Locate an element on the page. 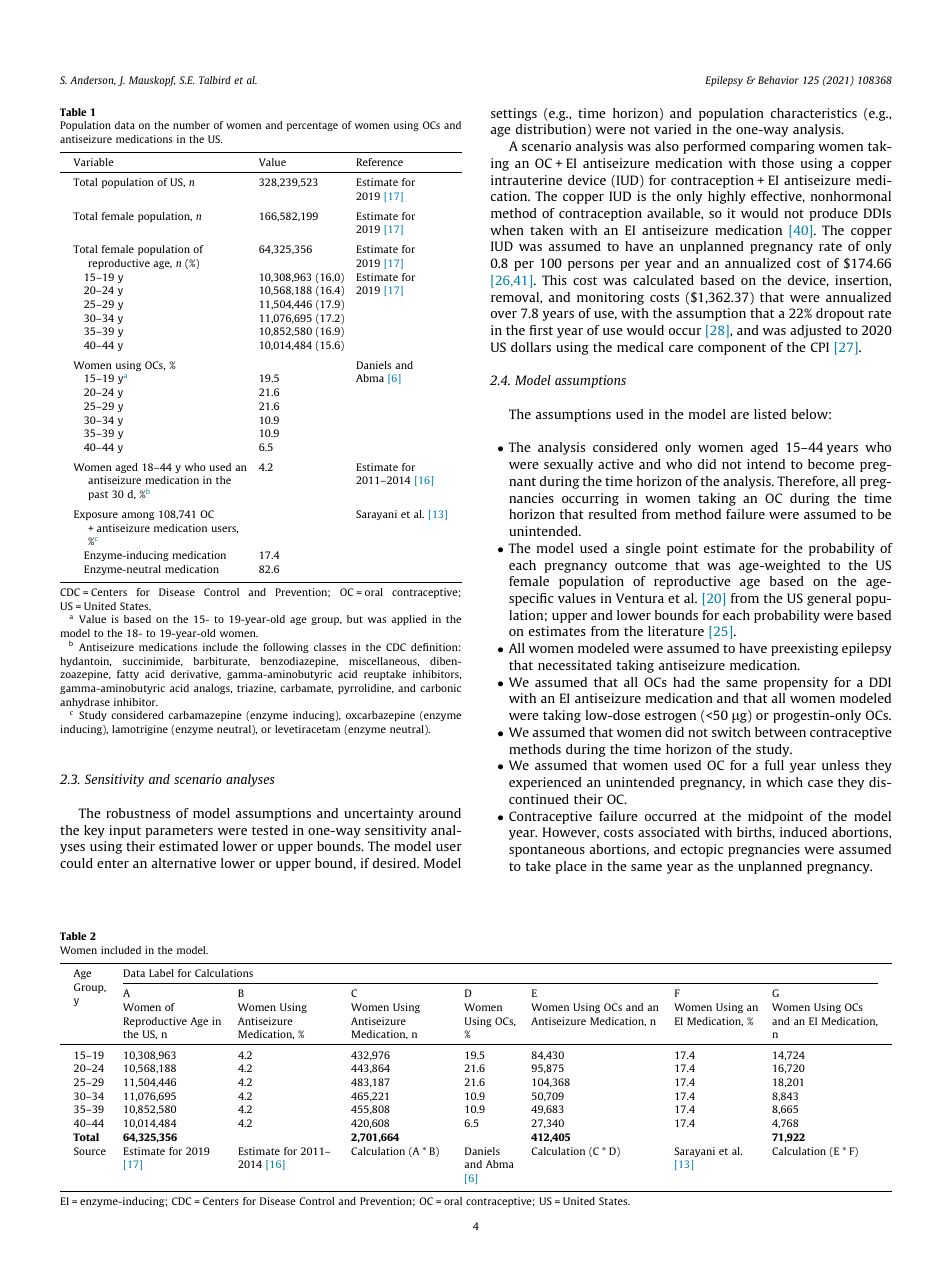  alternative is located at coordinates (183, 863).
